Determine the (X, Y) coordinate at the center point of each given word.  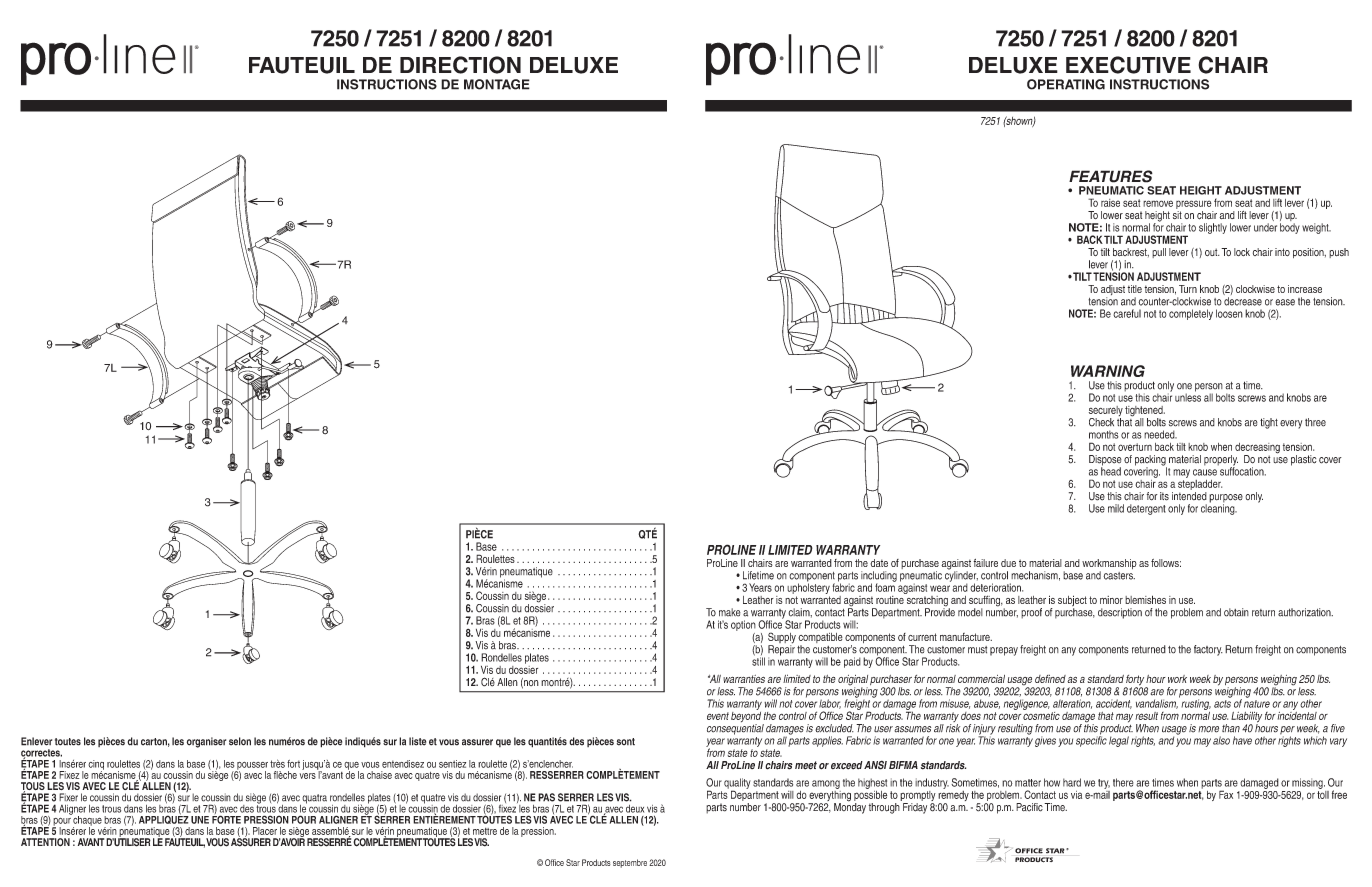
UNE (200, 820)
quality (737, 784)
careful (1127, 313)
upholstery (808, 587)
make (730, 612)
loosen (1229, 313)
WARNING (1108, 371)
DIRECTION (460, 65)
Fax (1226, 794)
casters (1119, 576)
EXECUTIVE (1128, 65)
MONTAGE (497, 84)
